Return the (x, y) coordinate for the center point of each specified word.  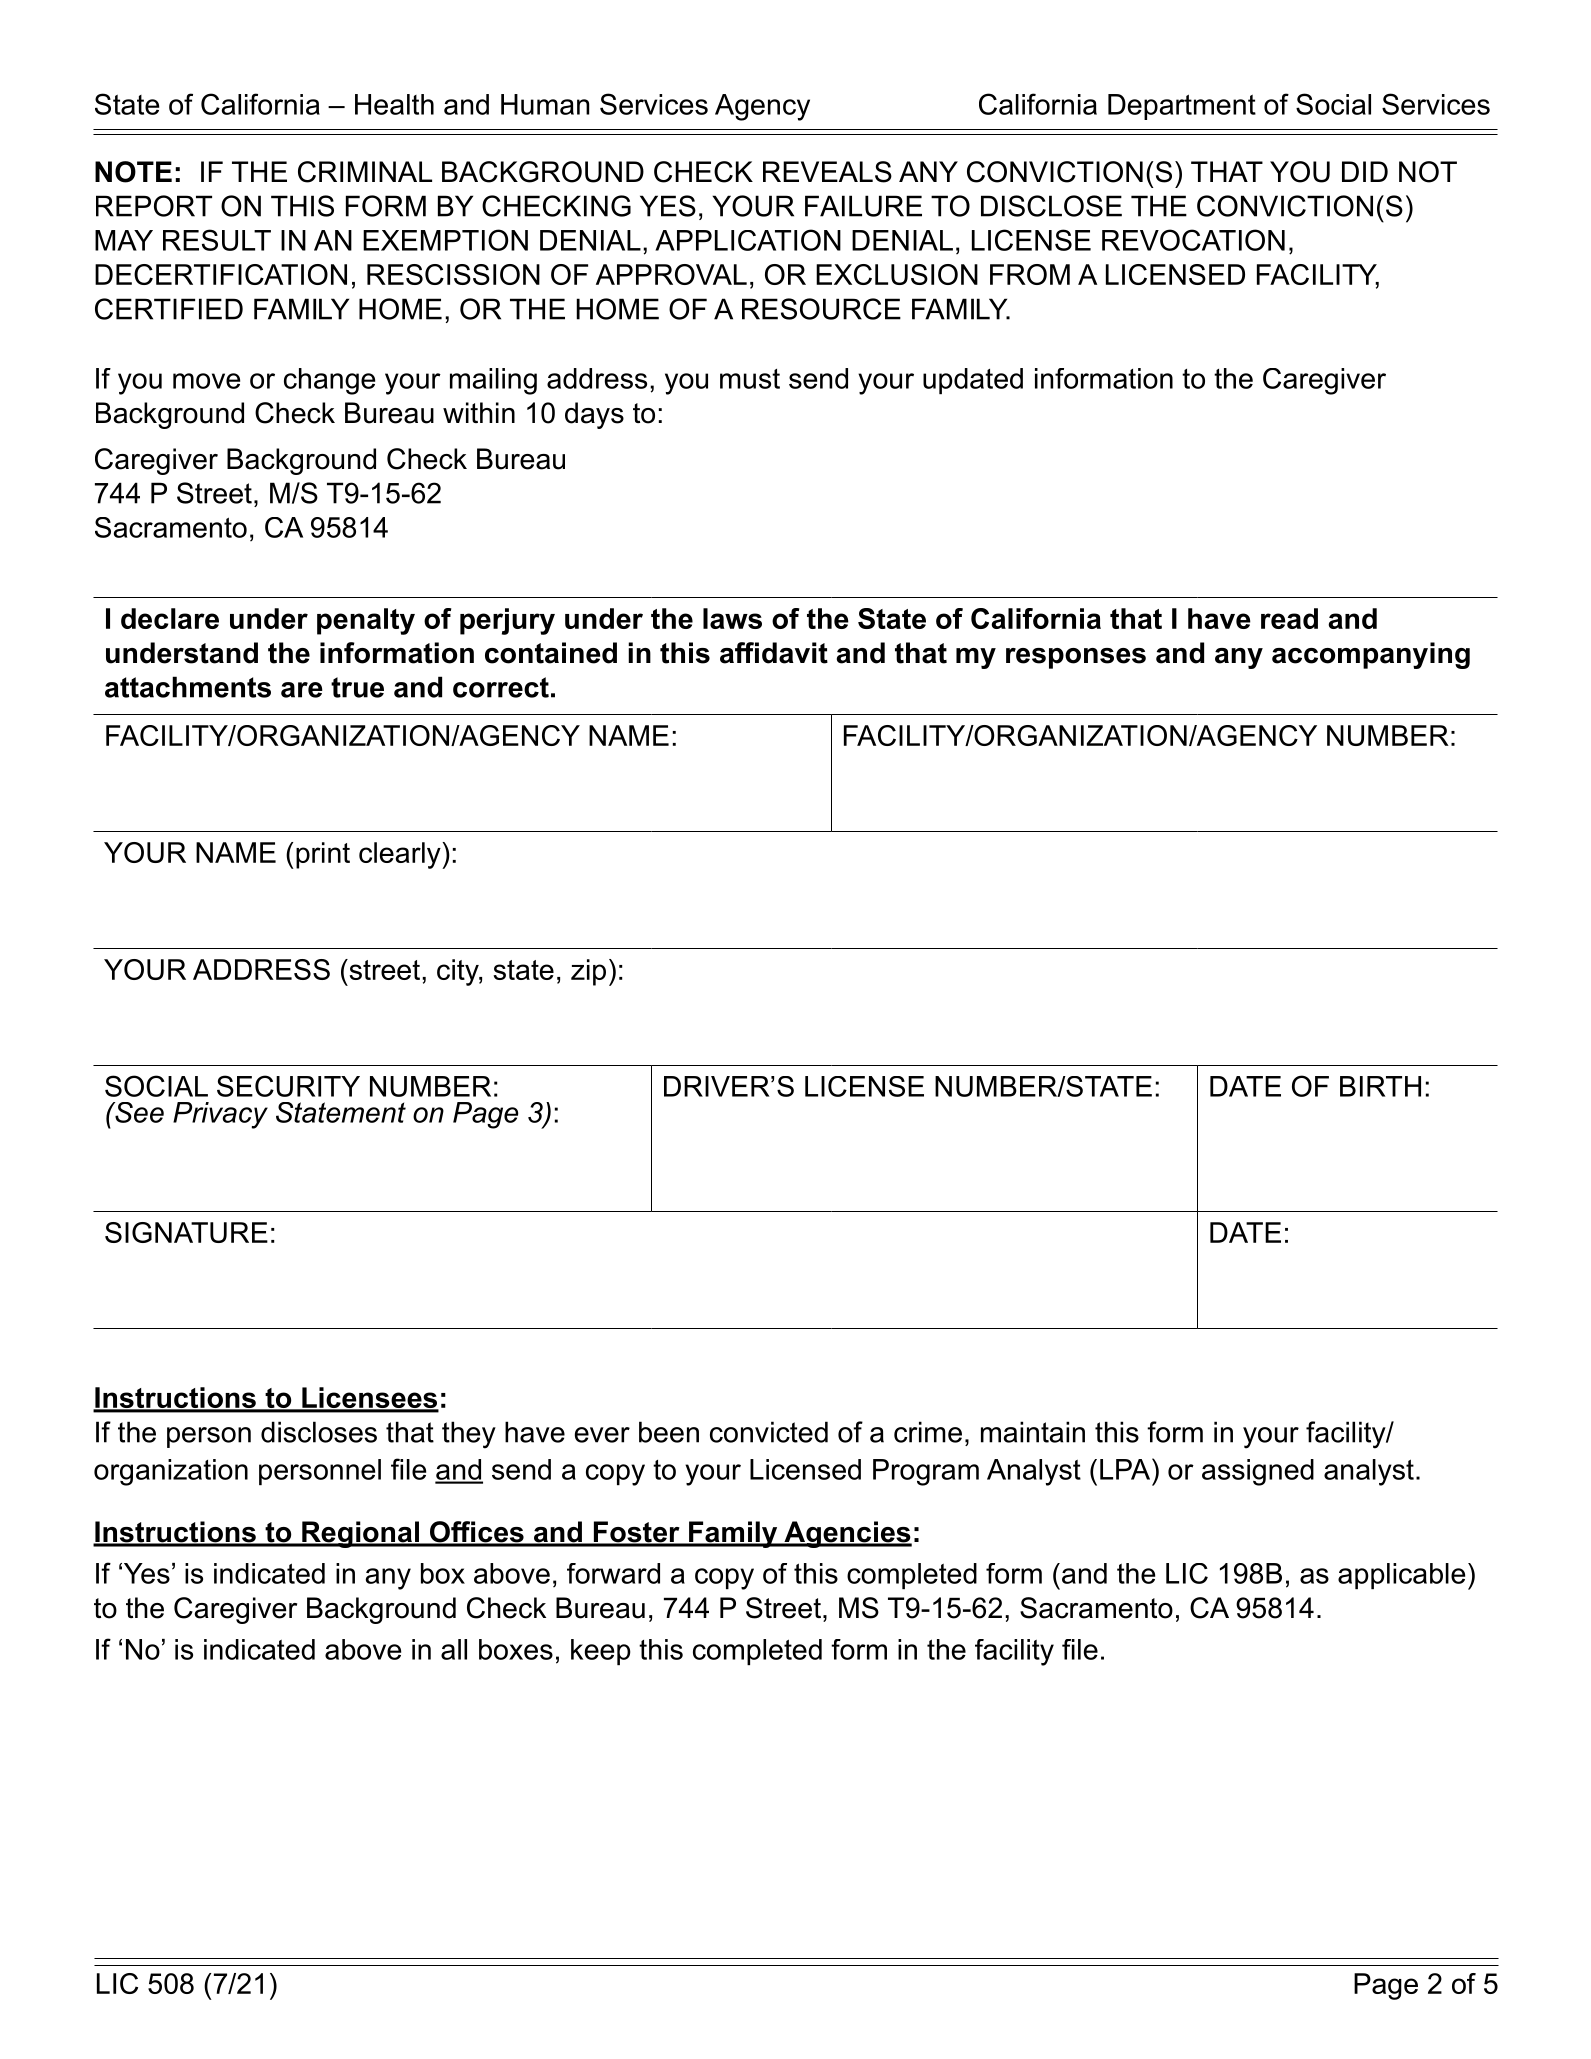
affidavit (774, 653)
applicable (1401, 1576)
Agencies (847, 1534)
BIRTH (1380, 1086)
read (1289, 618)
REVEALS (827, 172)
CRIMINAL (365, 172)
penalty (366, 621)
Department (1182, 107)
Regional (360, 1534)
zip (588, 972)
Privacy (220, 1115)
